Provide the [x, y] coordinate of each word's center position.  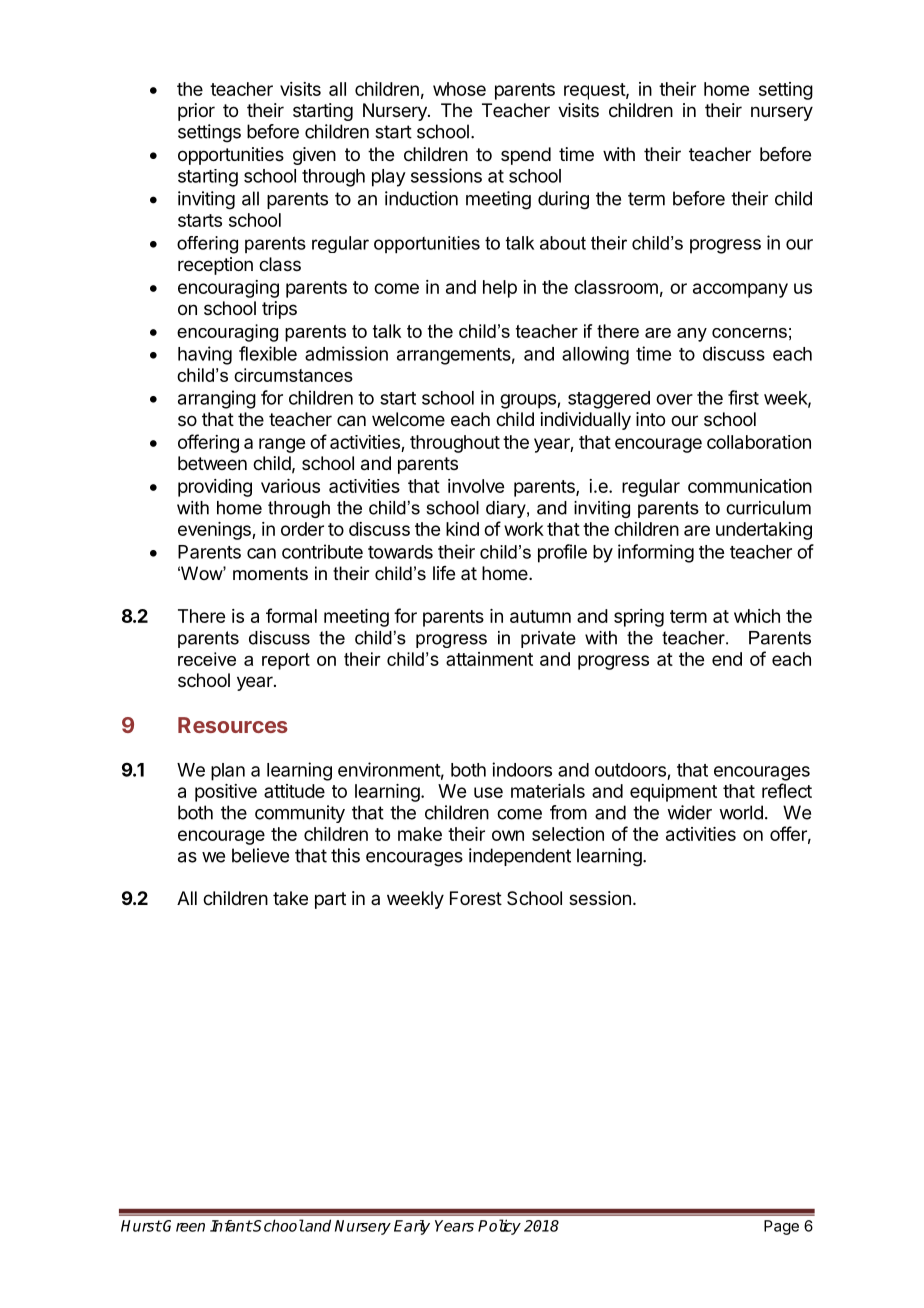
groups [529, 401]
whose [459, 89]
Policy [499, 1227]
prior [196, 112]
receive [207, 659]
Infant [231, 1226]
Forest [476, 898]
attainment [489, 659]
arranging [217, 399]
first [743, 397]
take [290, 898]
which [757, 616]
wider [689, 812]
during [563, 200]
